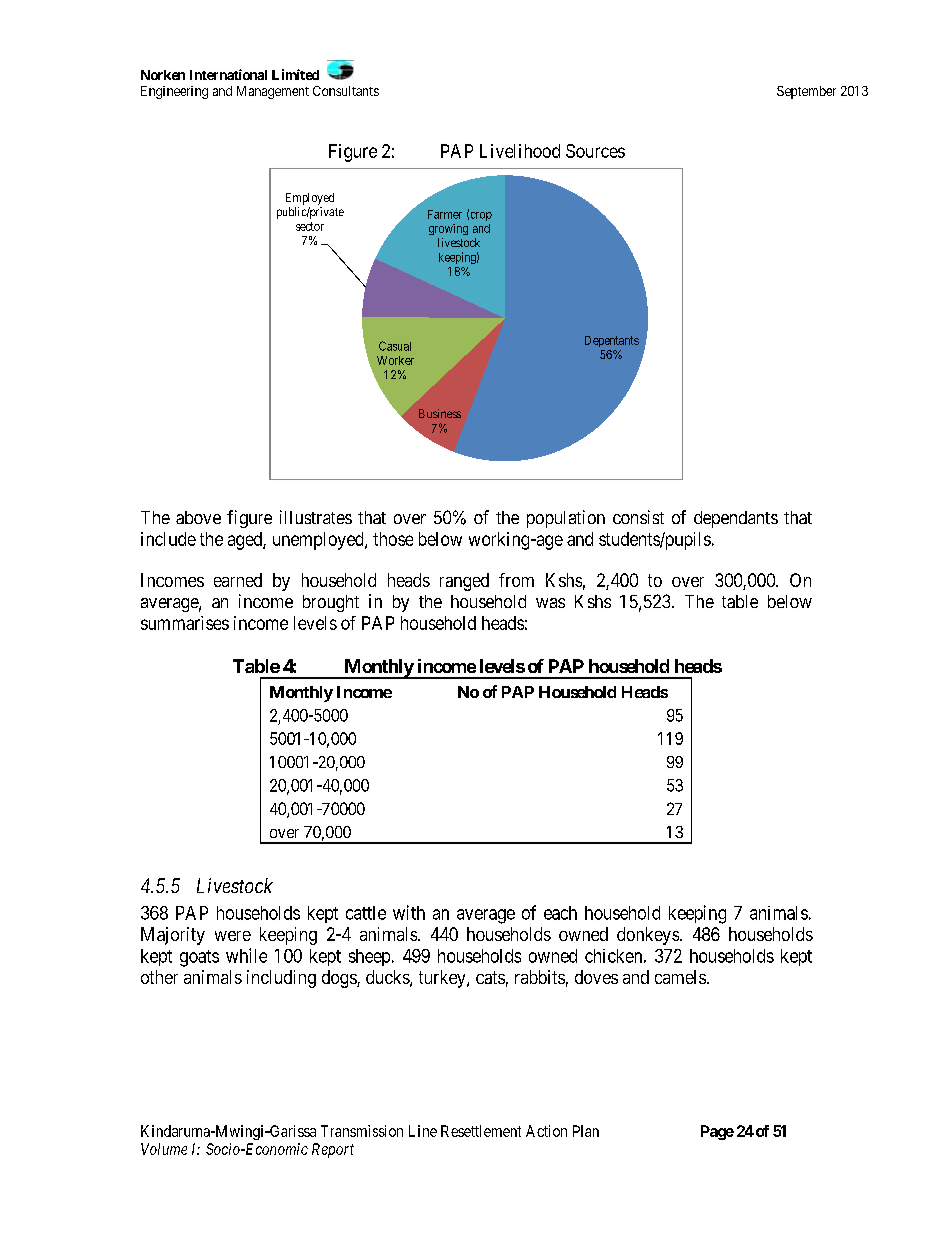 This screenshot has height=1233, width=952. I want to click on were, so click(233, 936).
